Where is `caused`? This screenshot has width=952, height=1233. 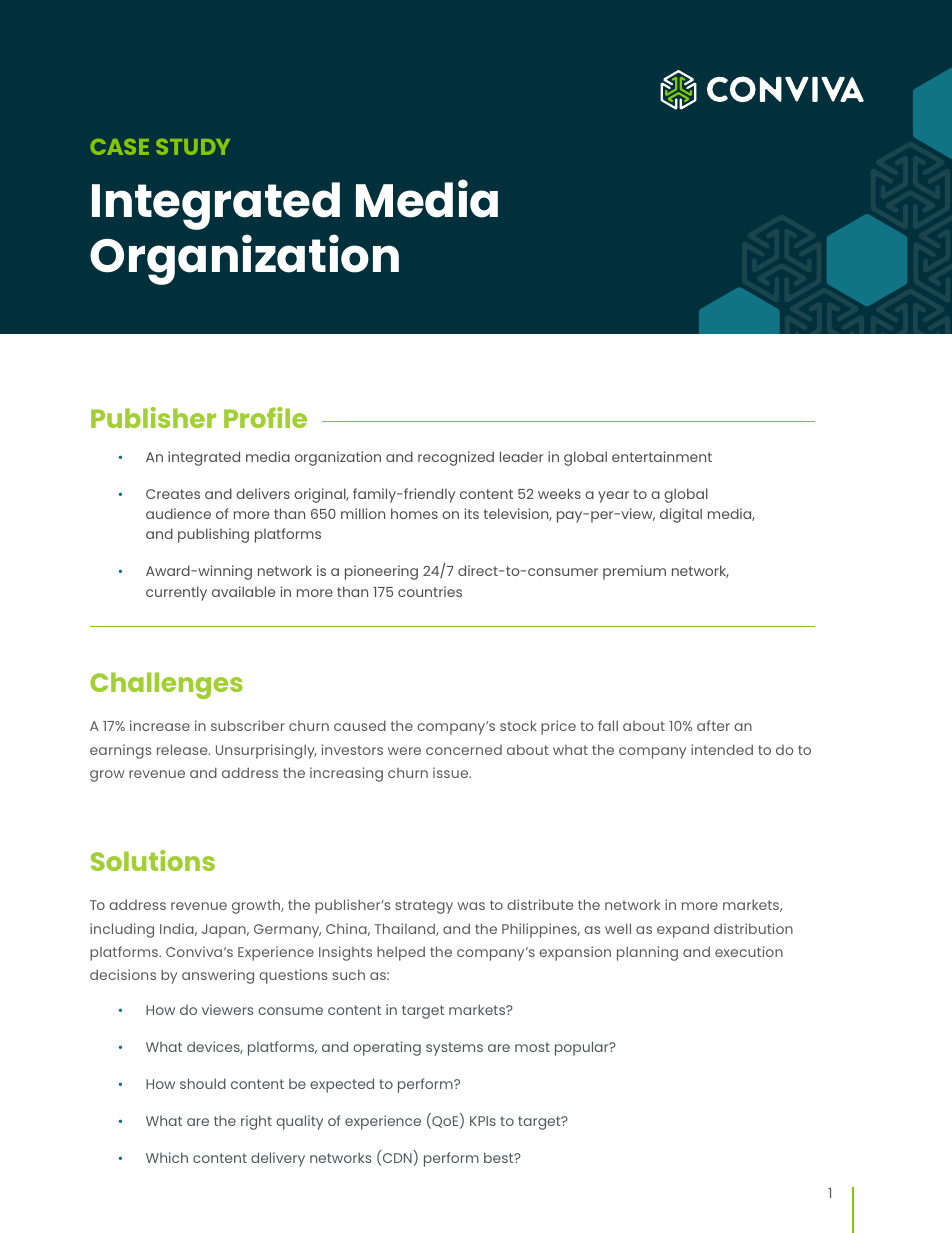
caused is located at coordinates (360, 725).
